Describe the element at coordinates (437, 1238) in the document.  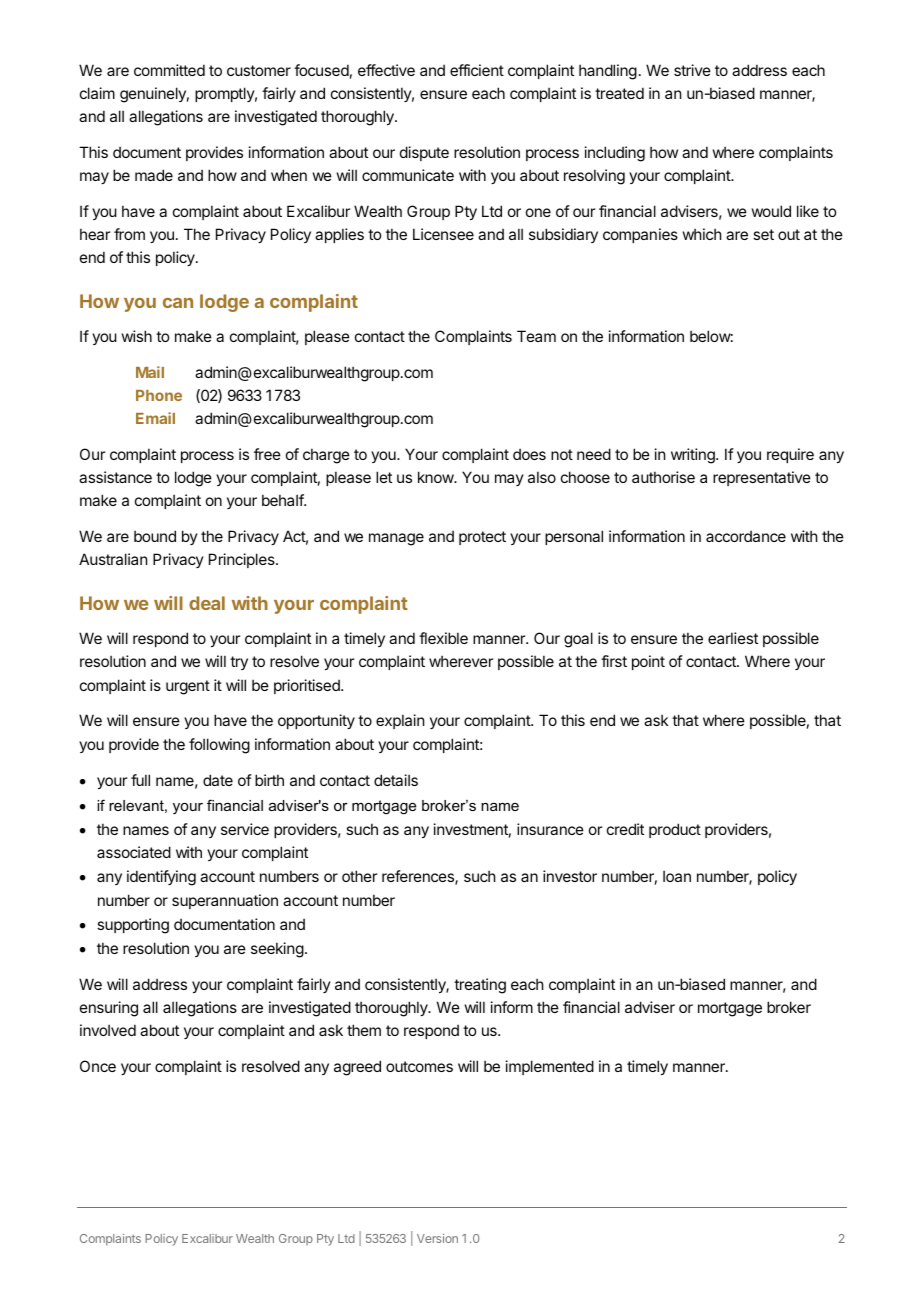
I see `Version` at that location.
